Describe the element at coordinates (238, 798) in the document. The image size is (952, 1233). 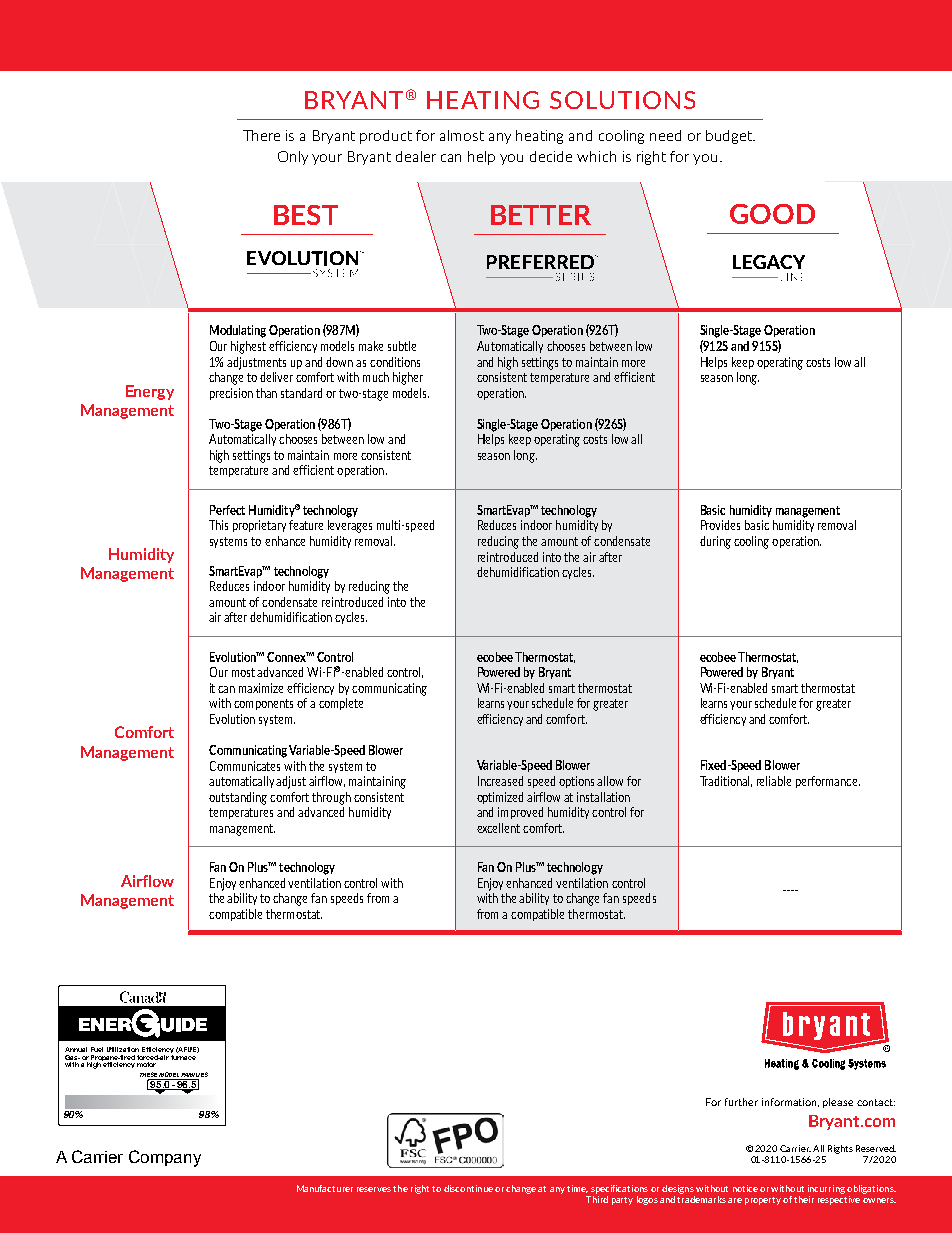
I see `outstanding` at that location.
